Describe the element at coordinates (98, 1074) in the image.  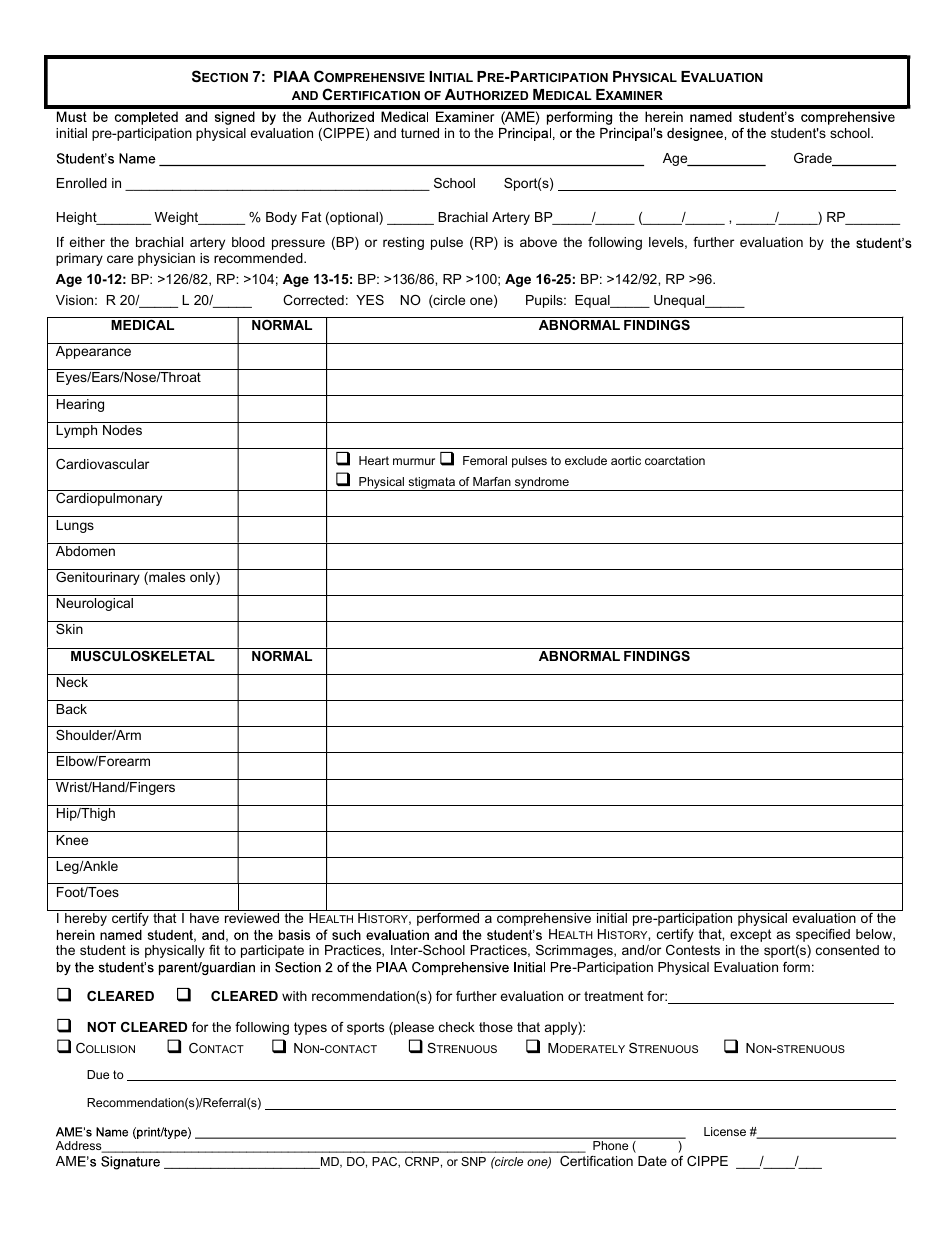
I see `Due` at that location.
